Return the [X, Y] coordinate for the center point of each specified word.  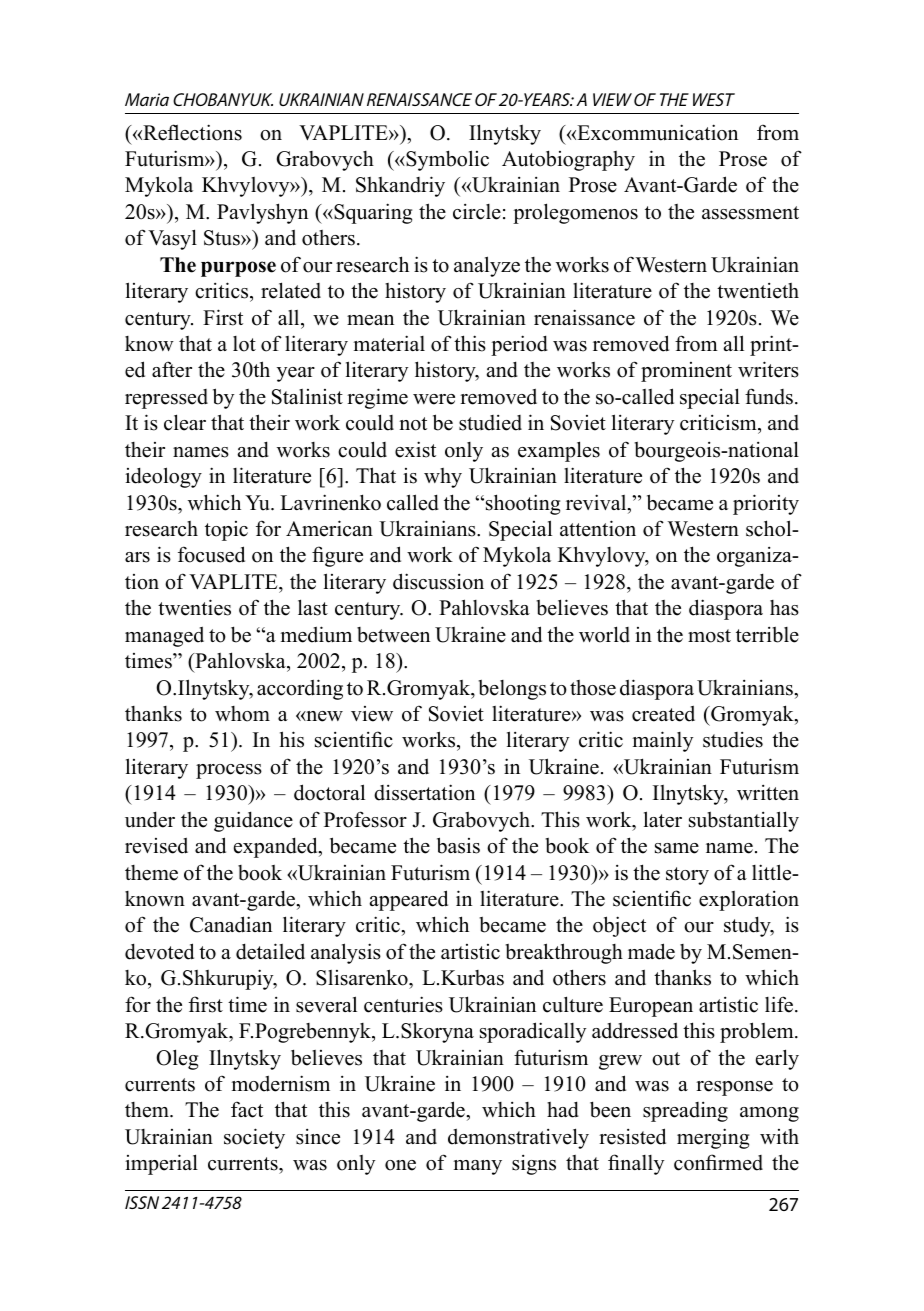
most [709, 636]
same [677, 848]
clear [185, 422]
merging [713, 1138]
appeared [409, 900]
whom [242, 714]
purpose [238, 269]
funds [769, 396]
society [254, 1138]
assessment [750, 213]
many [477, 1167]
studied [490, 423]
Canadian [231, 924]
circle [477, 212]
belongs [512, 690]
